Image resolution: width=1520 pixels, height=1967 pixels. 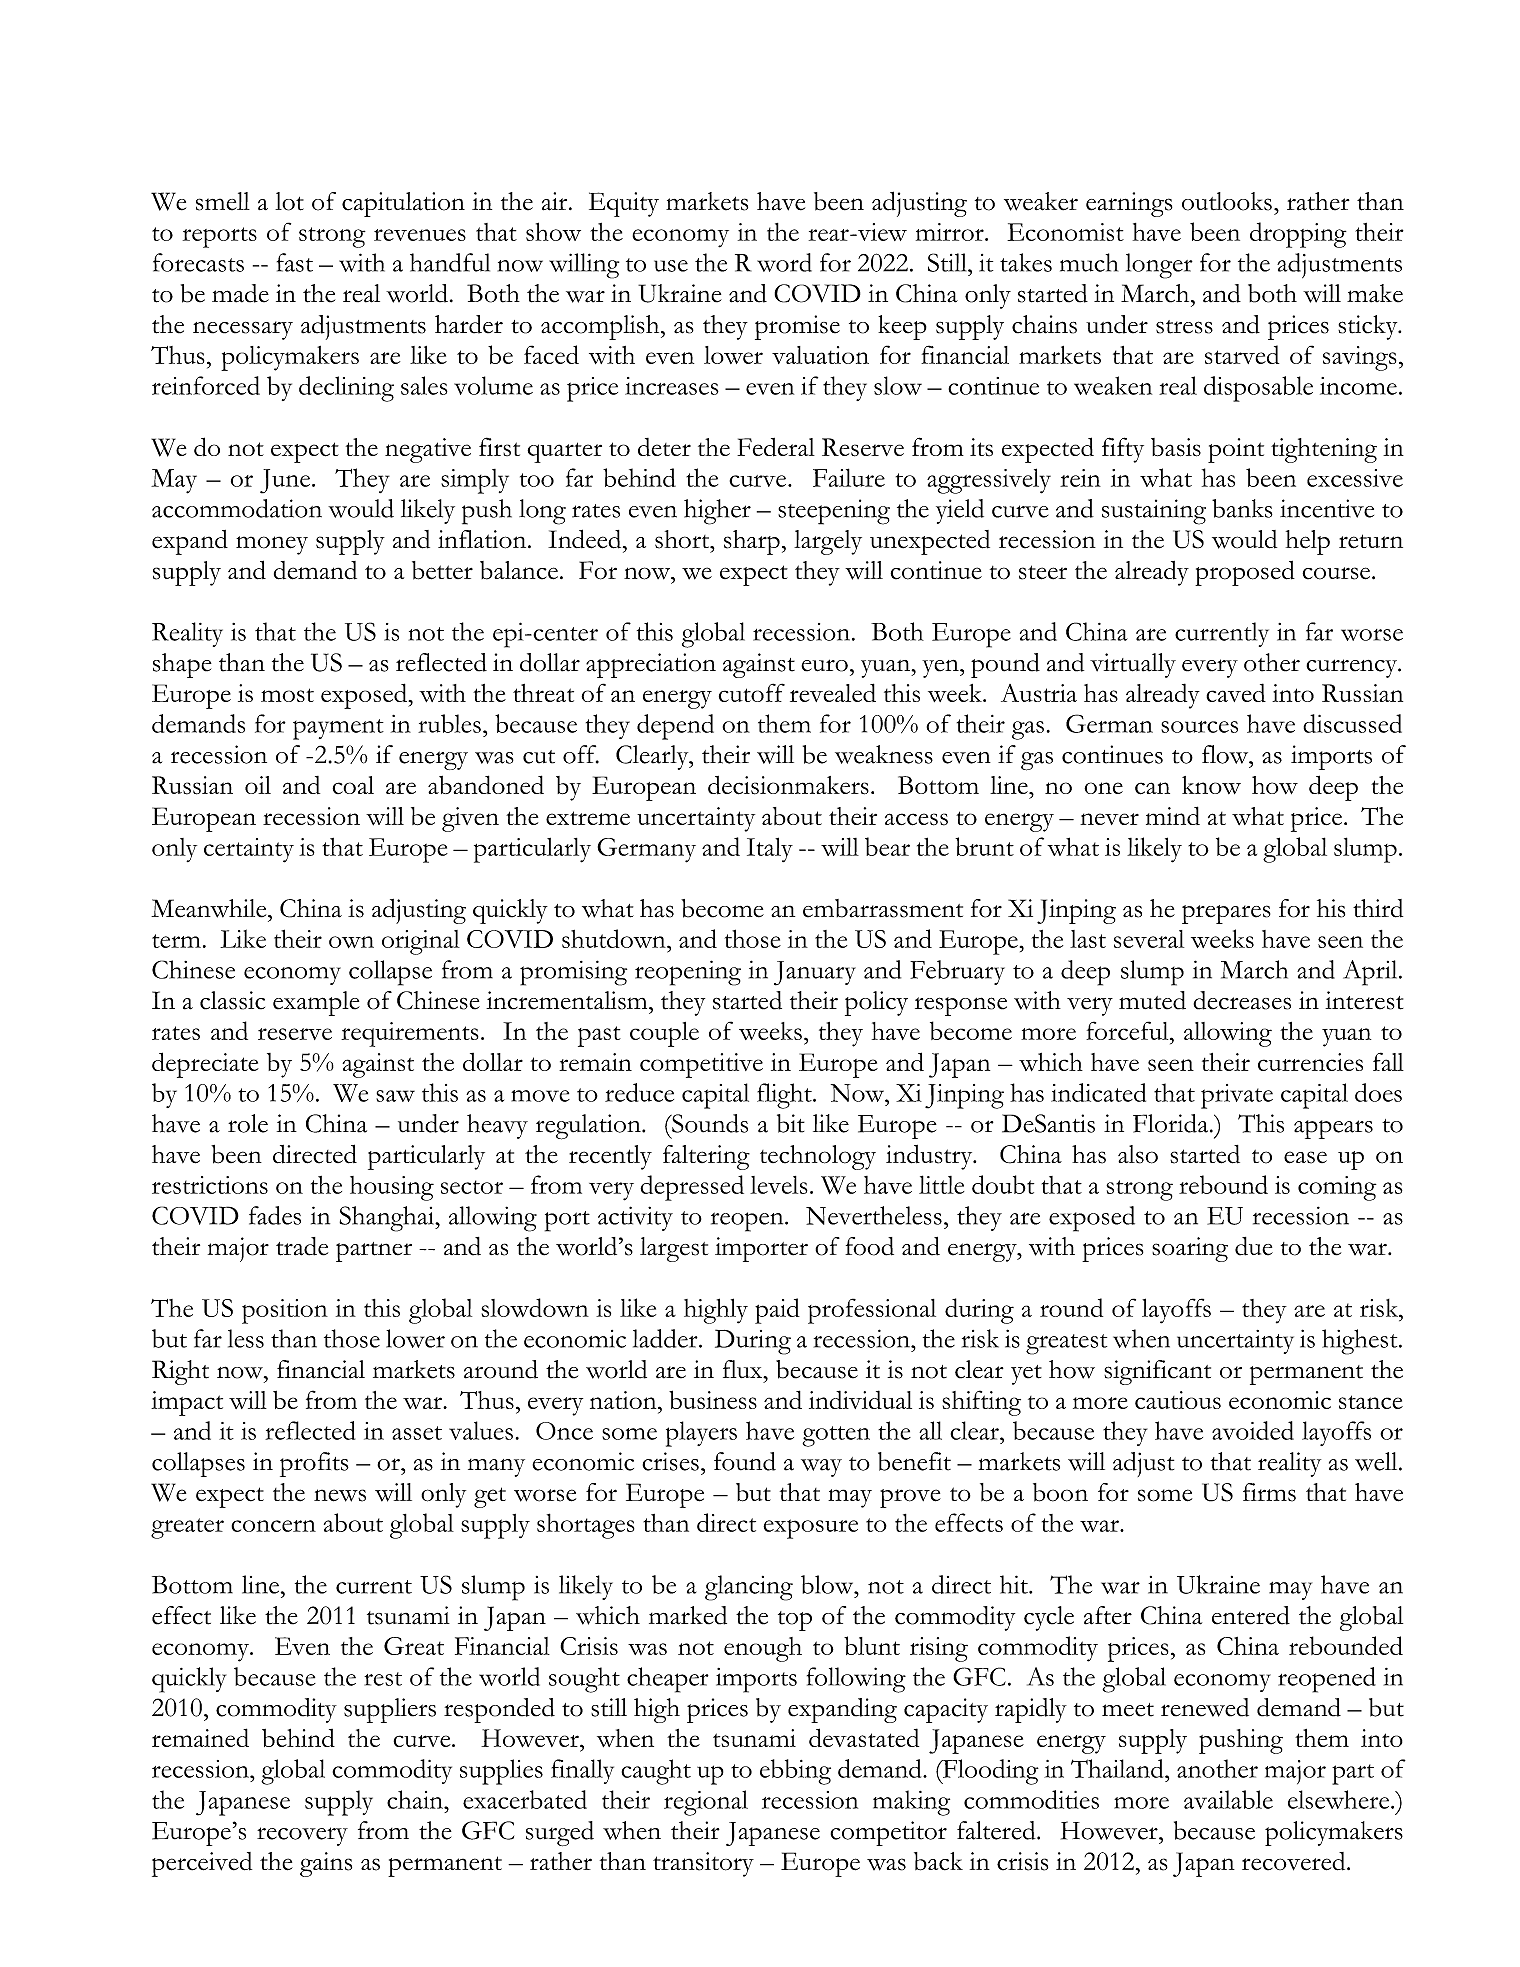 What do you see at coordinates (285, 1311) in the image?
I see `position` at bounding box center [285, 1311].
